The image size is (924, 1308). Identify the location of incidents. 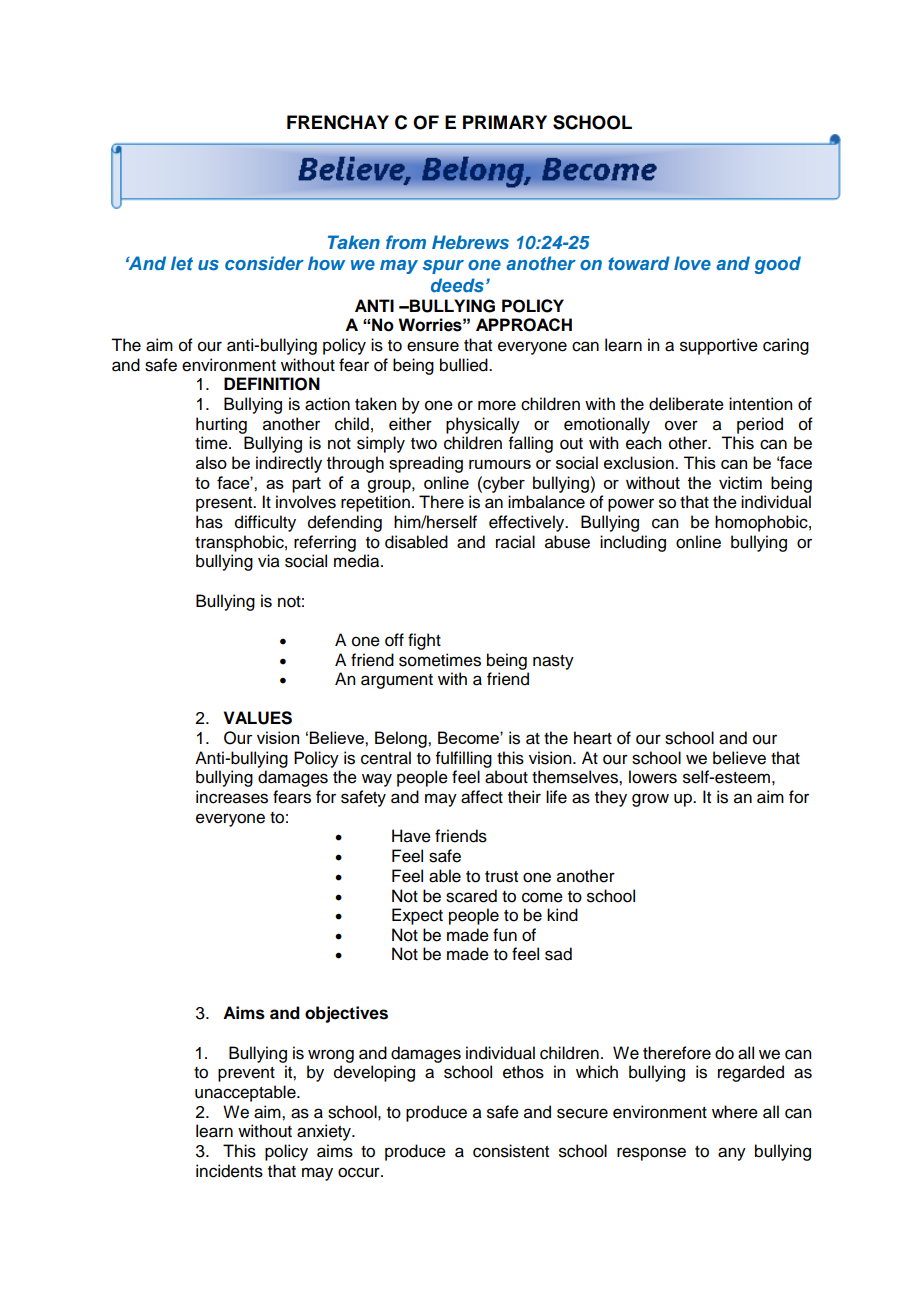
(229, 1171).
